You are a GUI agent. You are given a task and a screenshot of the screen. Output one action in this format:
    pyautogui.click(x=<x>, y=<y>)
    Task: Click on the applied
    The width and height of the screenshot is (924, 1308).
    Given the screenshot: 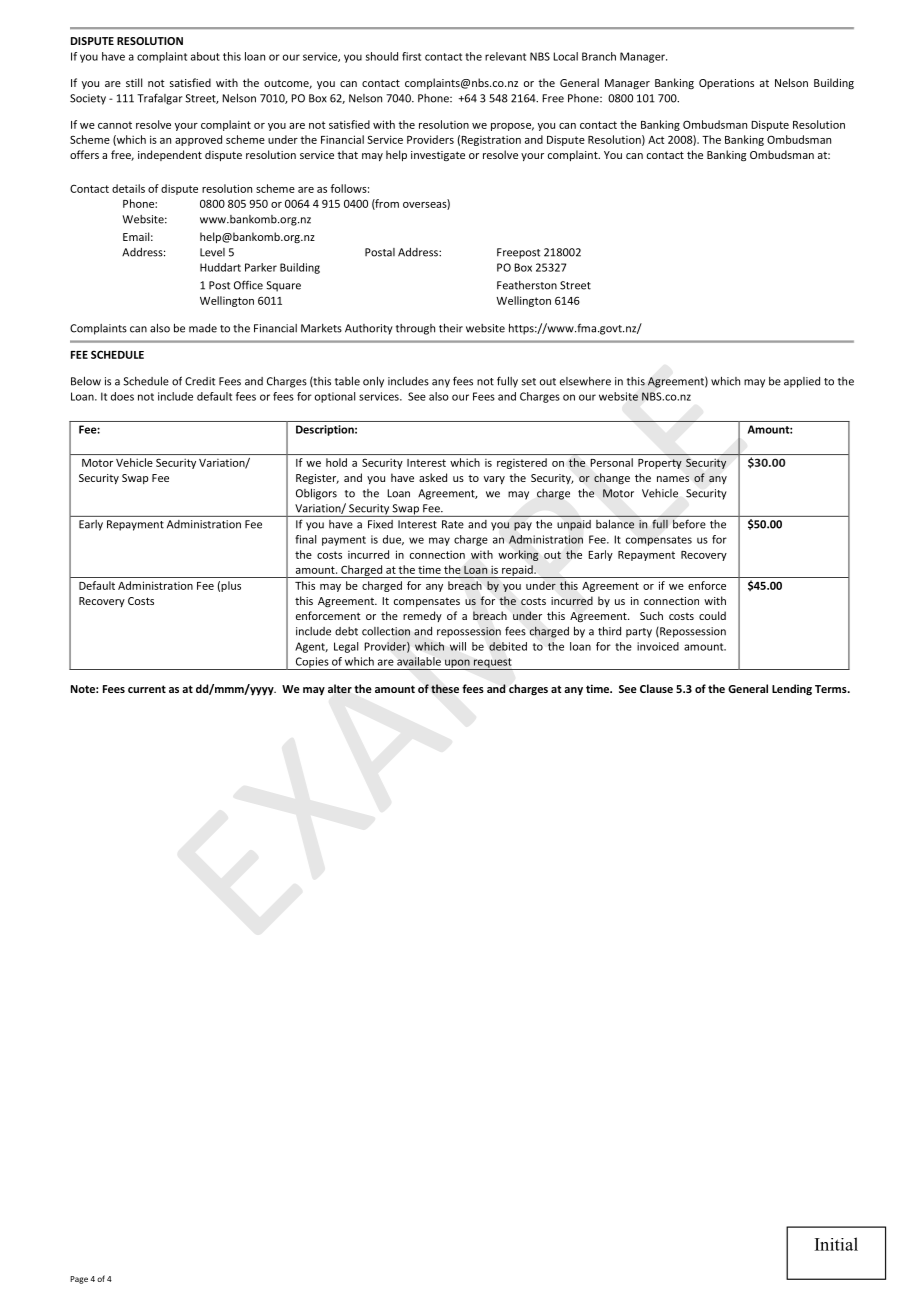 What is the action you would take?
    pyautogui.click(x=802, y=382)
